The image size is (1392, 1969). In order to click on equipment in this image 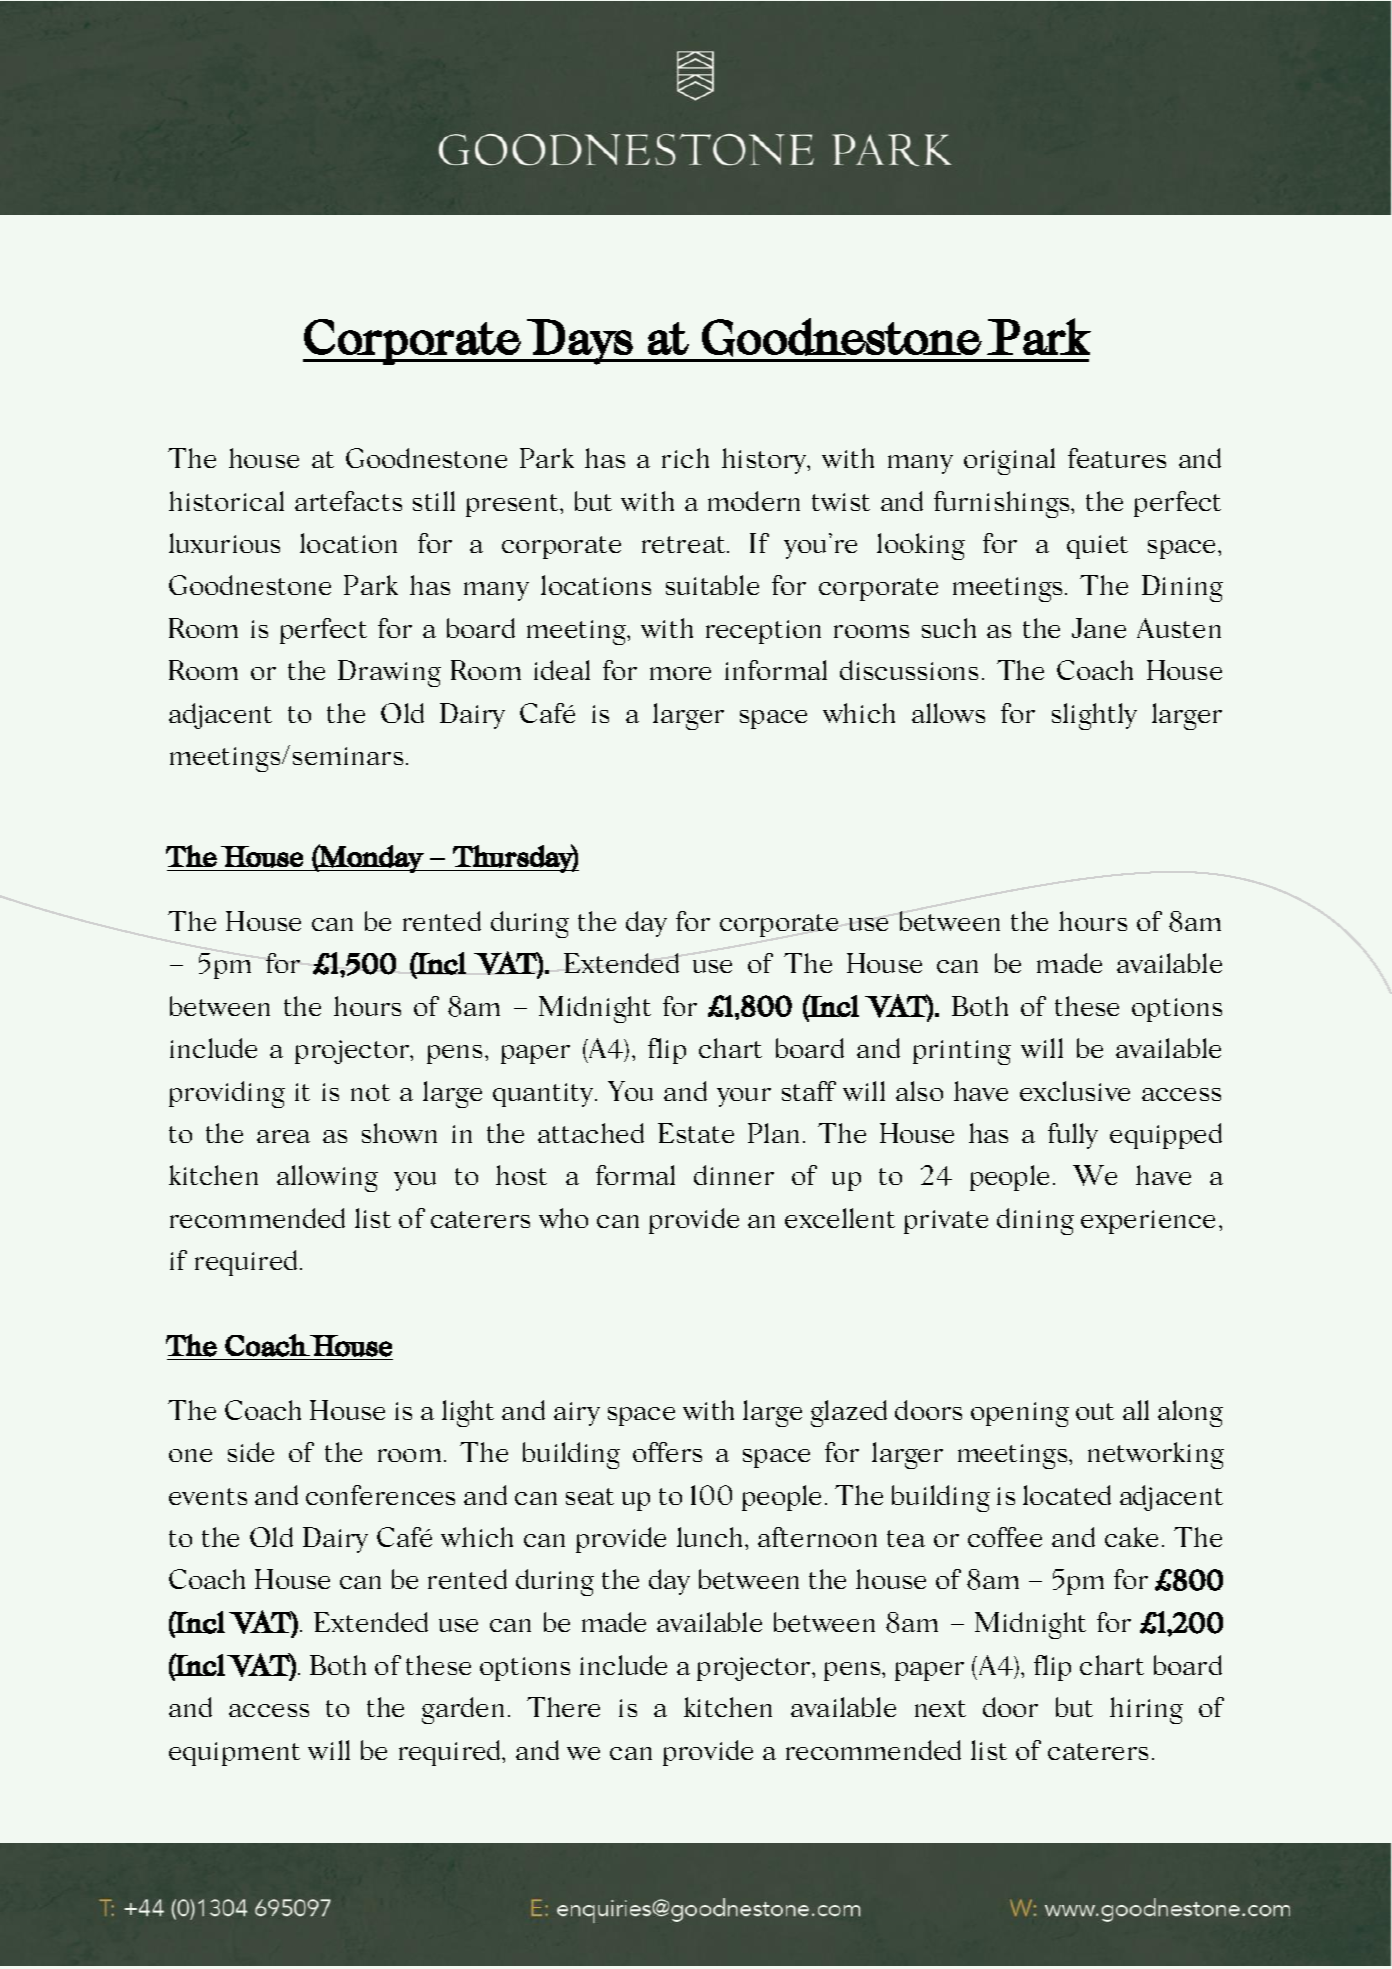, I will do `click(234, 1754)`.
